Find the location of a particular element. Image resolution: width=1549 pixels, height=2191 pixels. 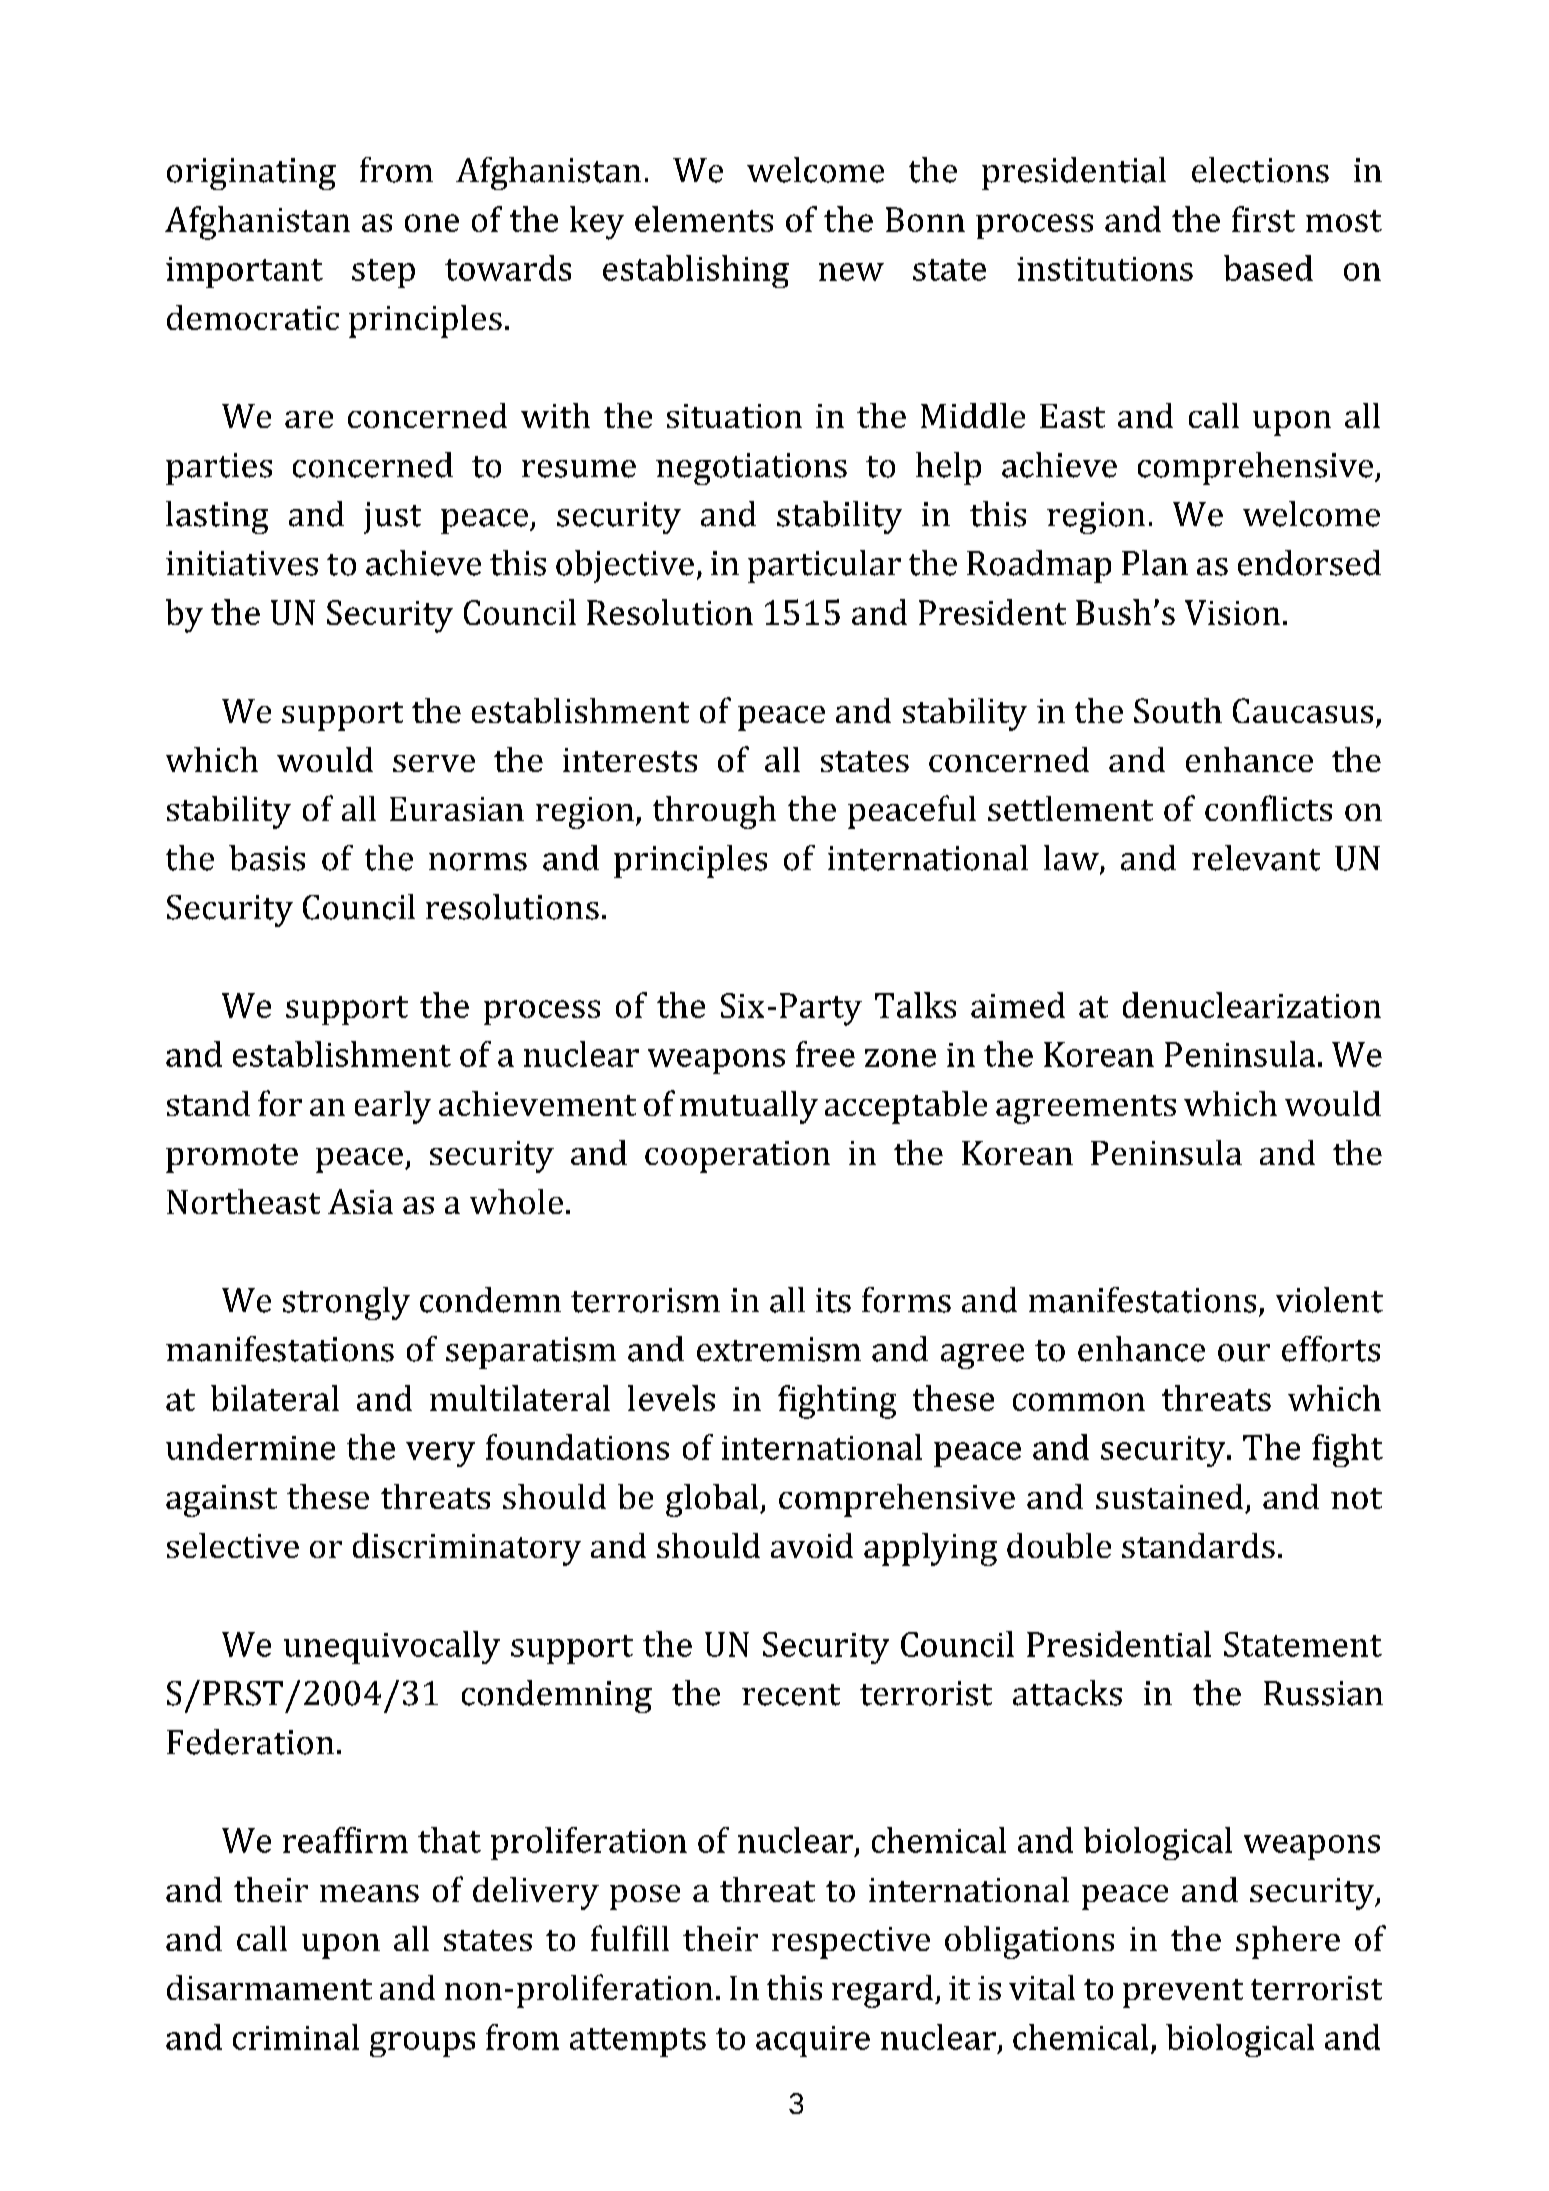

mutually is located at coordinates (749, 1107).
